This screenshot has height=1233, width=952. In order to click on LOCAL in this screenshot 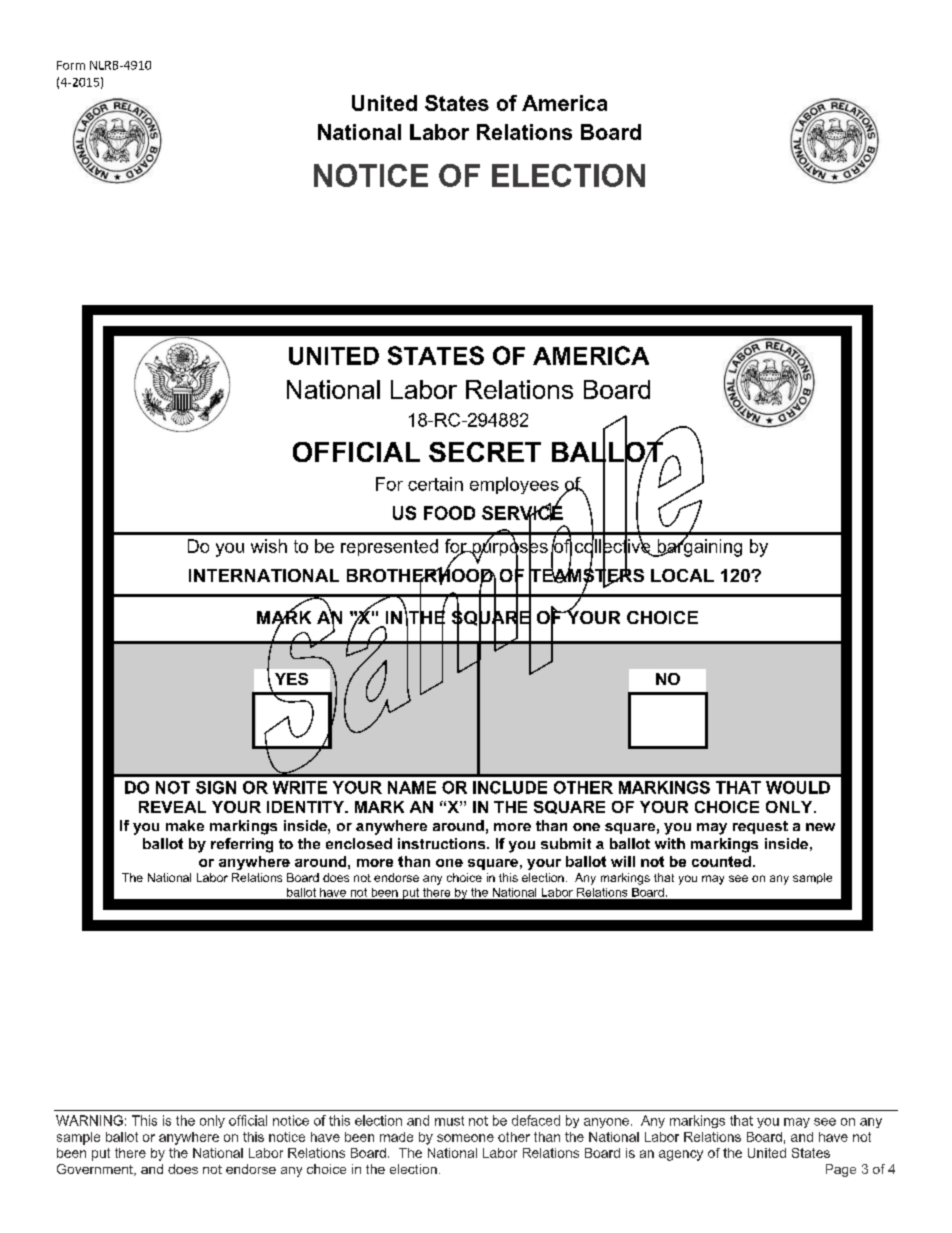, I will do `click(682, 575)`.
